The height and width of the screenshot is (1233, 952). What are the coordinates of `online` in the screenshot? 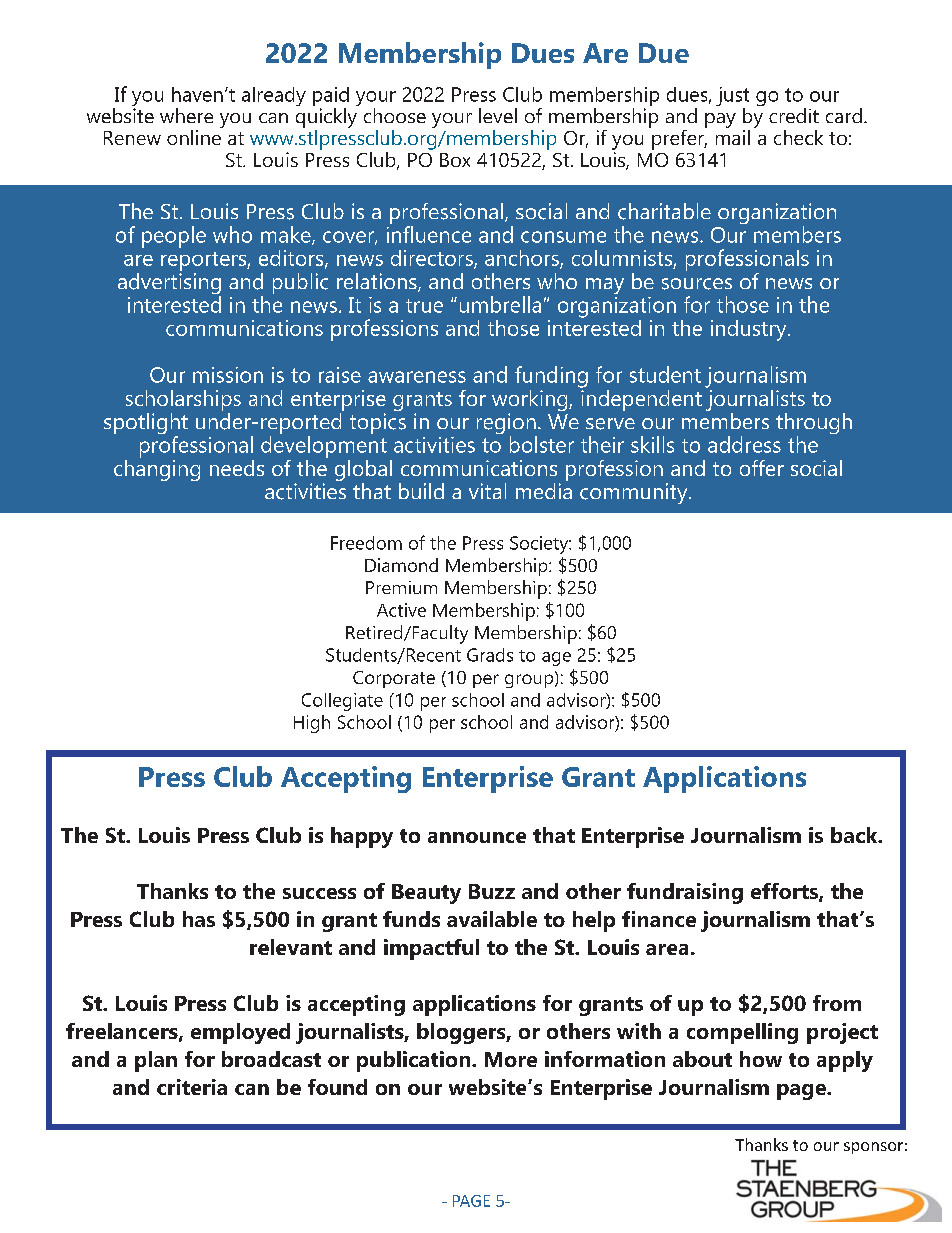 It's located at (194, 137).
